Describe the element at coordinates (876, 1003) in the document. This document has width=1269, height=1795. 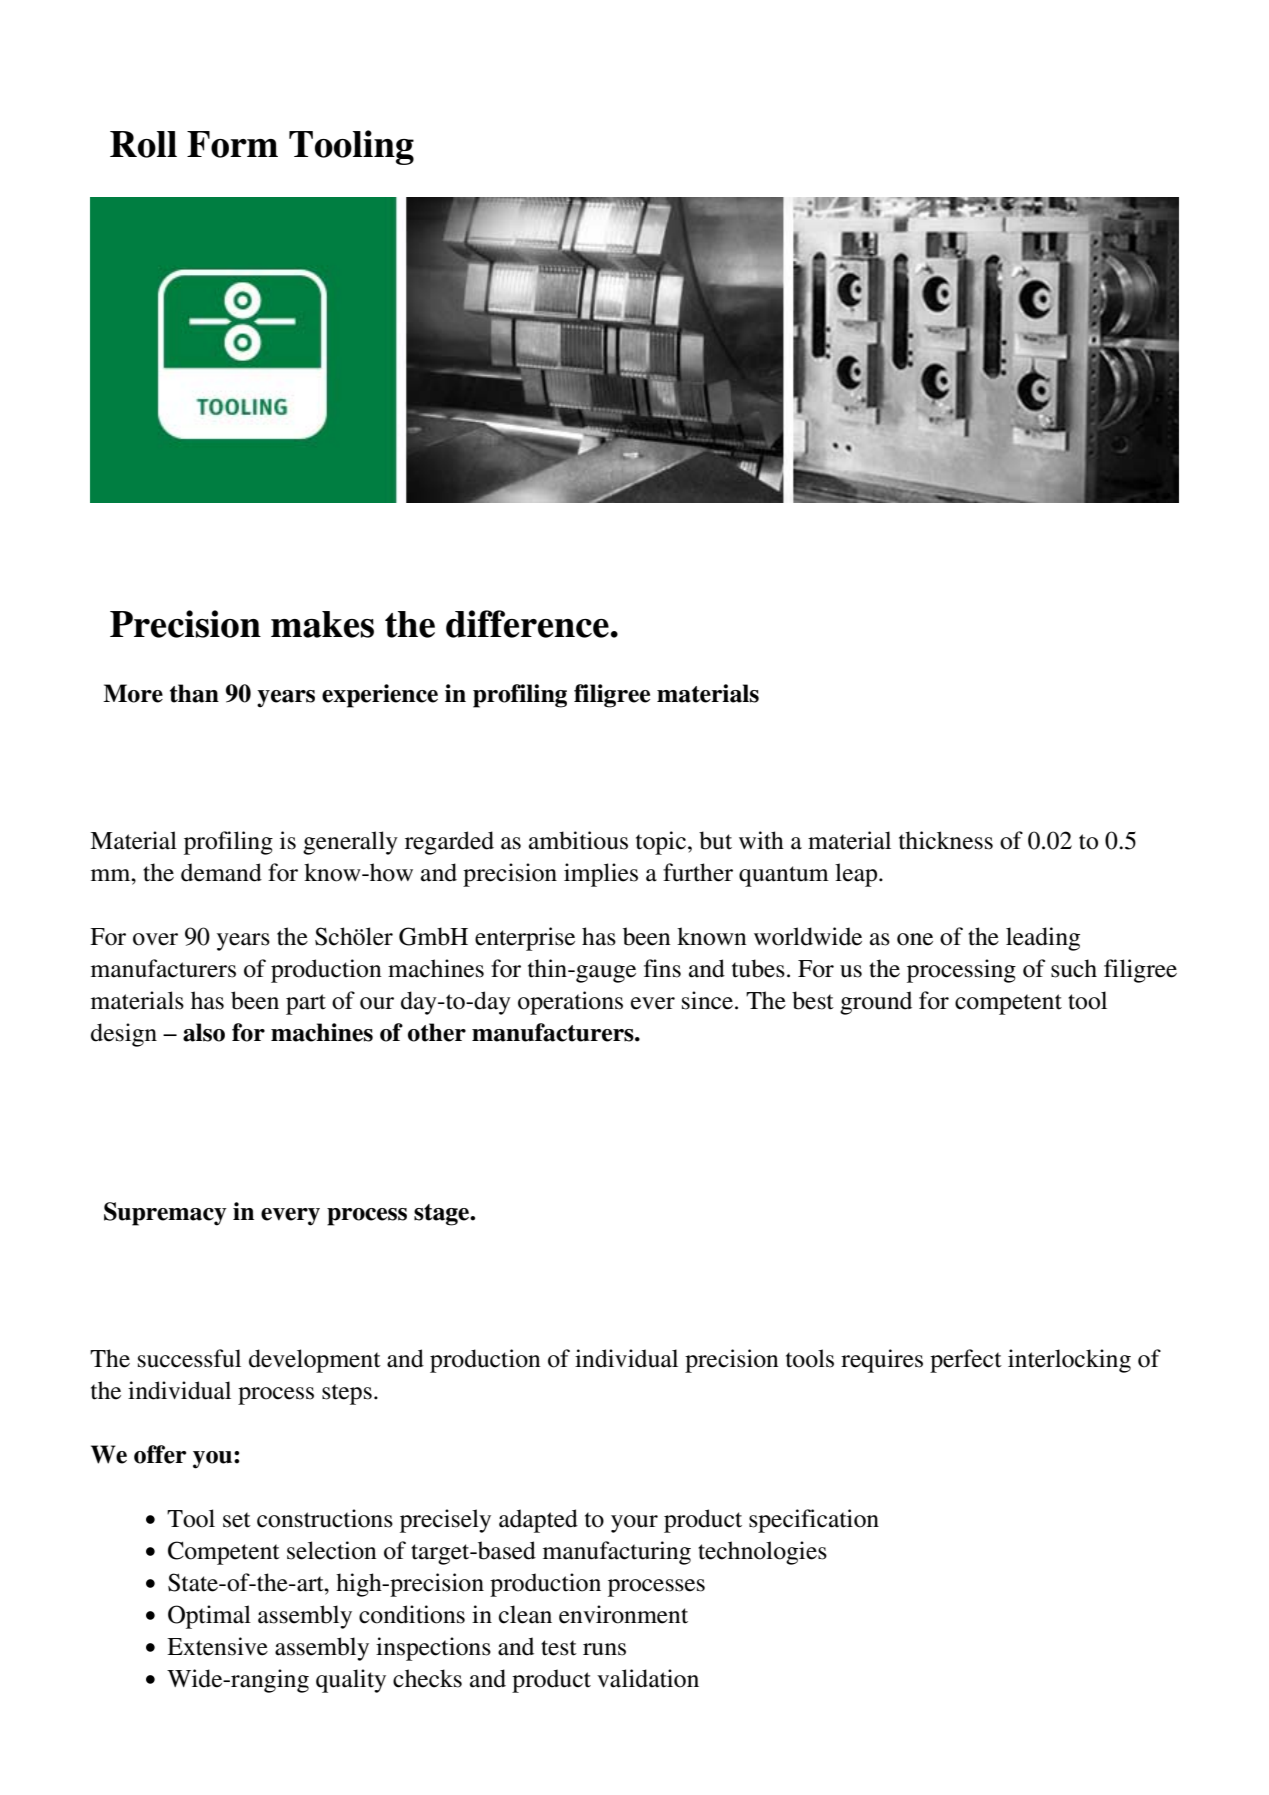
I see `ground` at that location.
